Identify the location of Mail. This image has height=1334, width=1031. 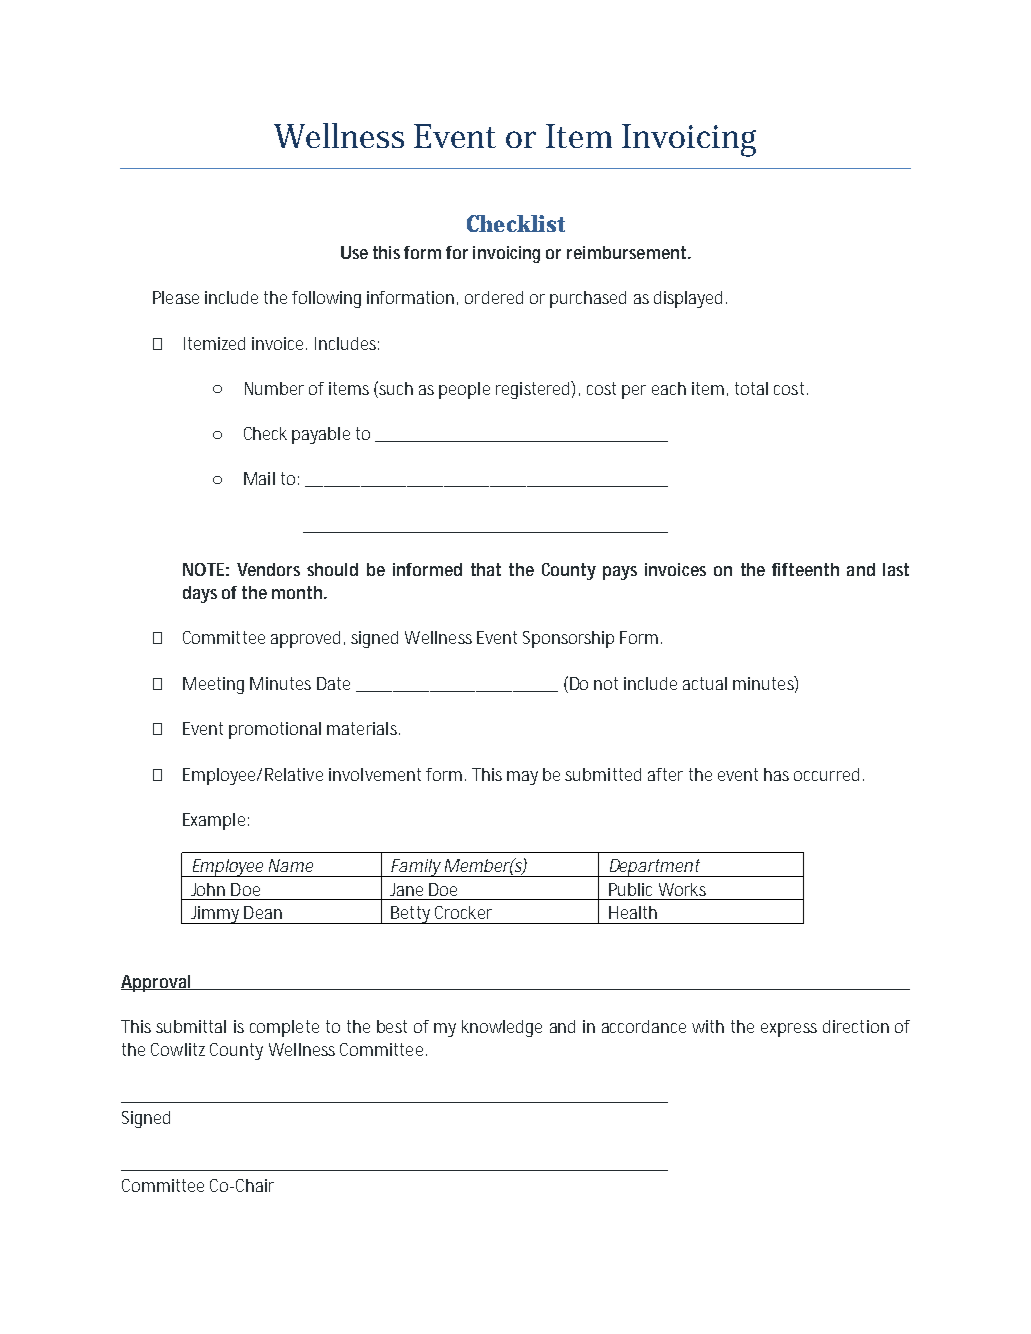
(259, 478).
